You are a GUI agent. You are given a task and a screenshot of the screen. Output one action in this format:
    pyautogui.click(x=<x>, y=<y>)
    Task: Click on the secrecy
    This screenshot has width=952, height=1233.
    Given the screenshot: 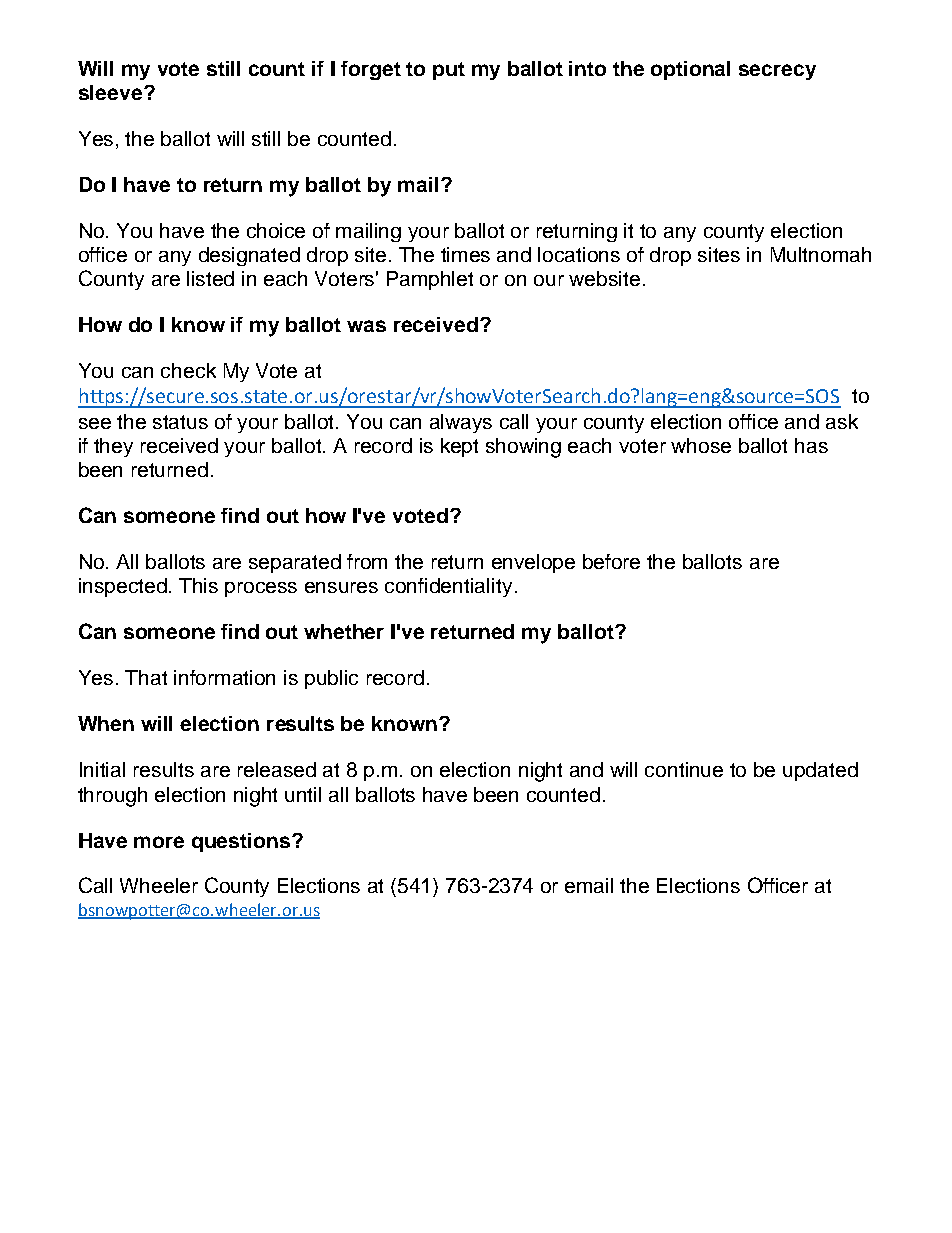 What is the action you would take?
    pyautogui.click(x=777, y=72)
